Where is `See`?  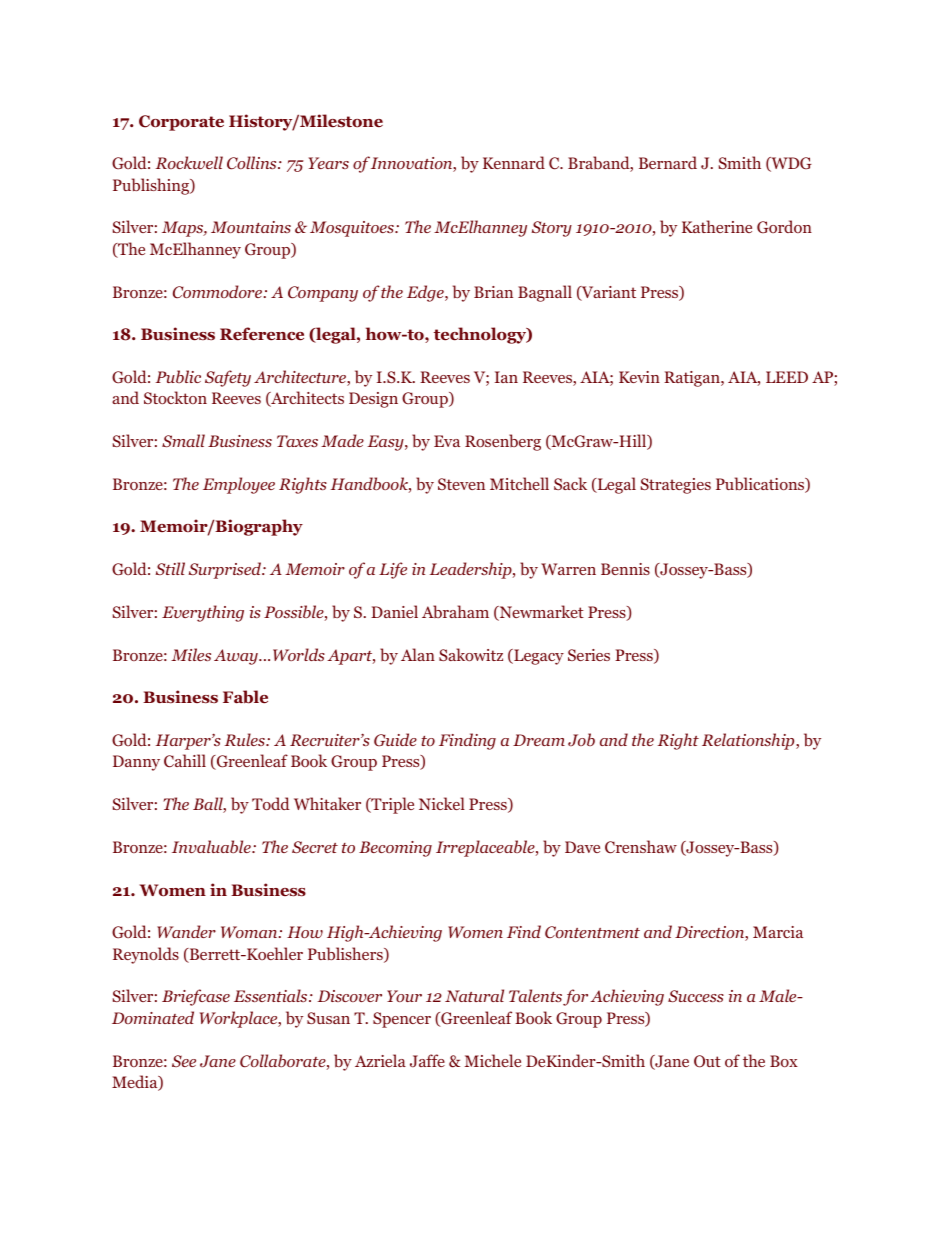
See is located at coordinates (184, 1061).
